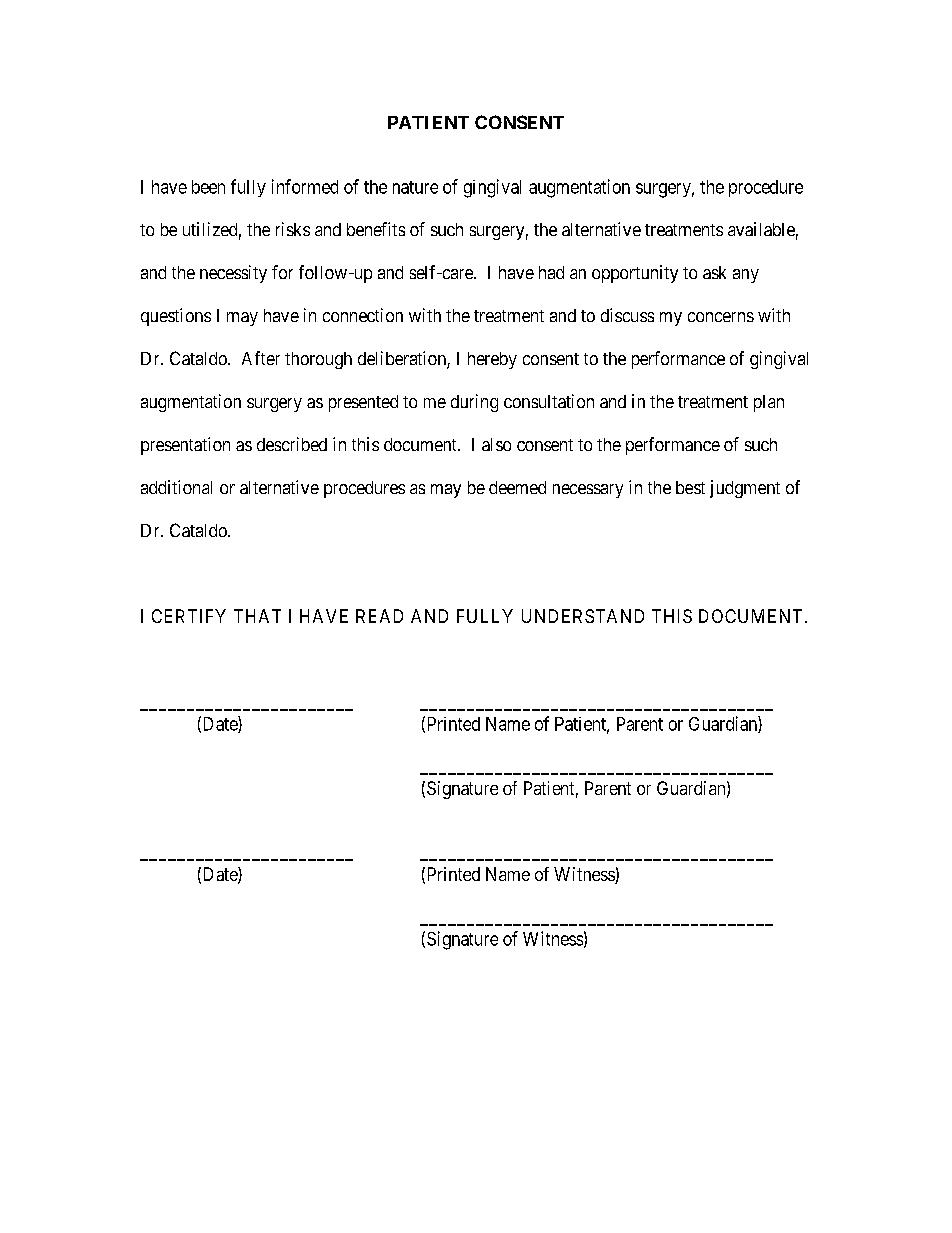 The width and height of the page is (952, 1233). I want to click on benefits, so click(376, 229).
